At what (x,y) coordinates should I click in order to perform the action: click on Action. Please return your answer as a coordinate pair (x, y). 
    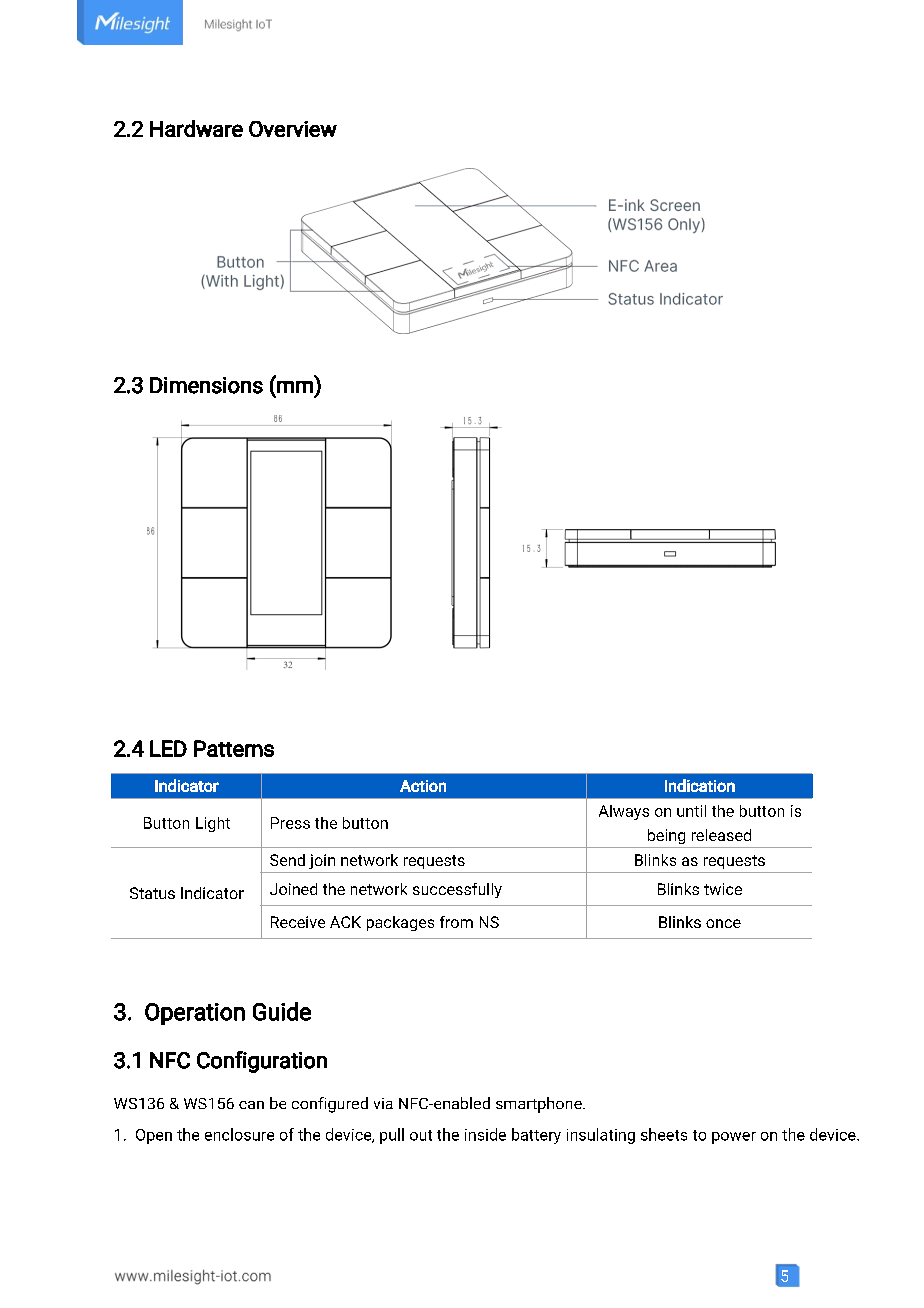
    Looking at the image, I should click on (423, 786).
